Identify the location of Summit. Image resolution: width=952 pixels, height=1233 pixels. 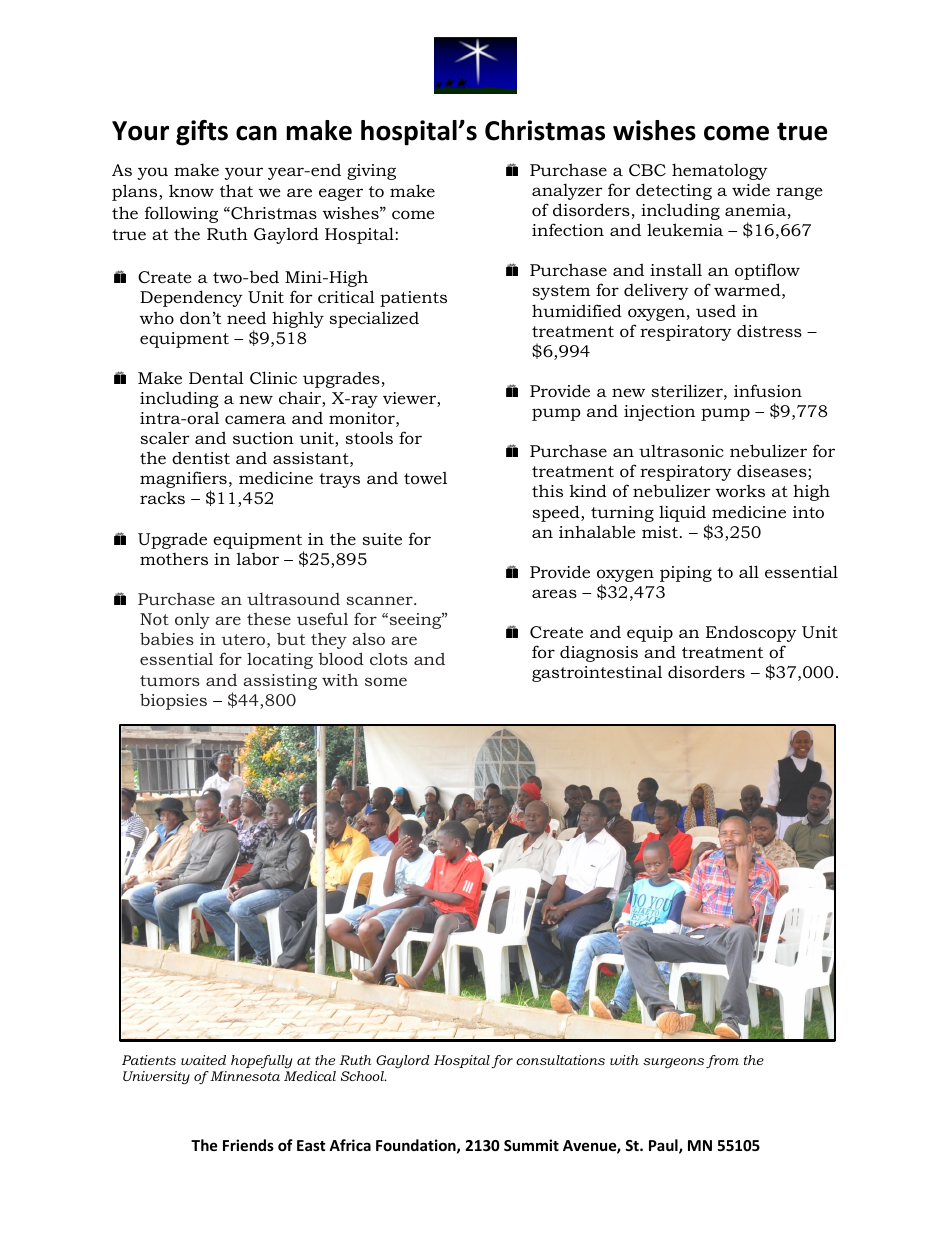
(531, 1145).
